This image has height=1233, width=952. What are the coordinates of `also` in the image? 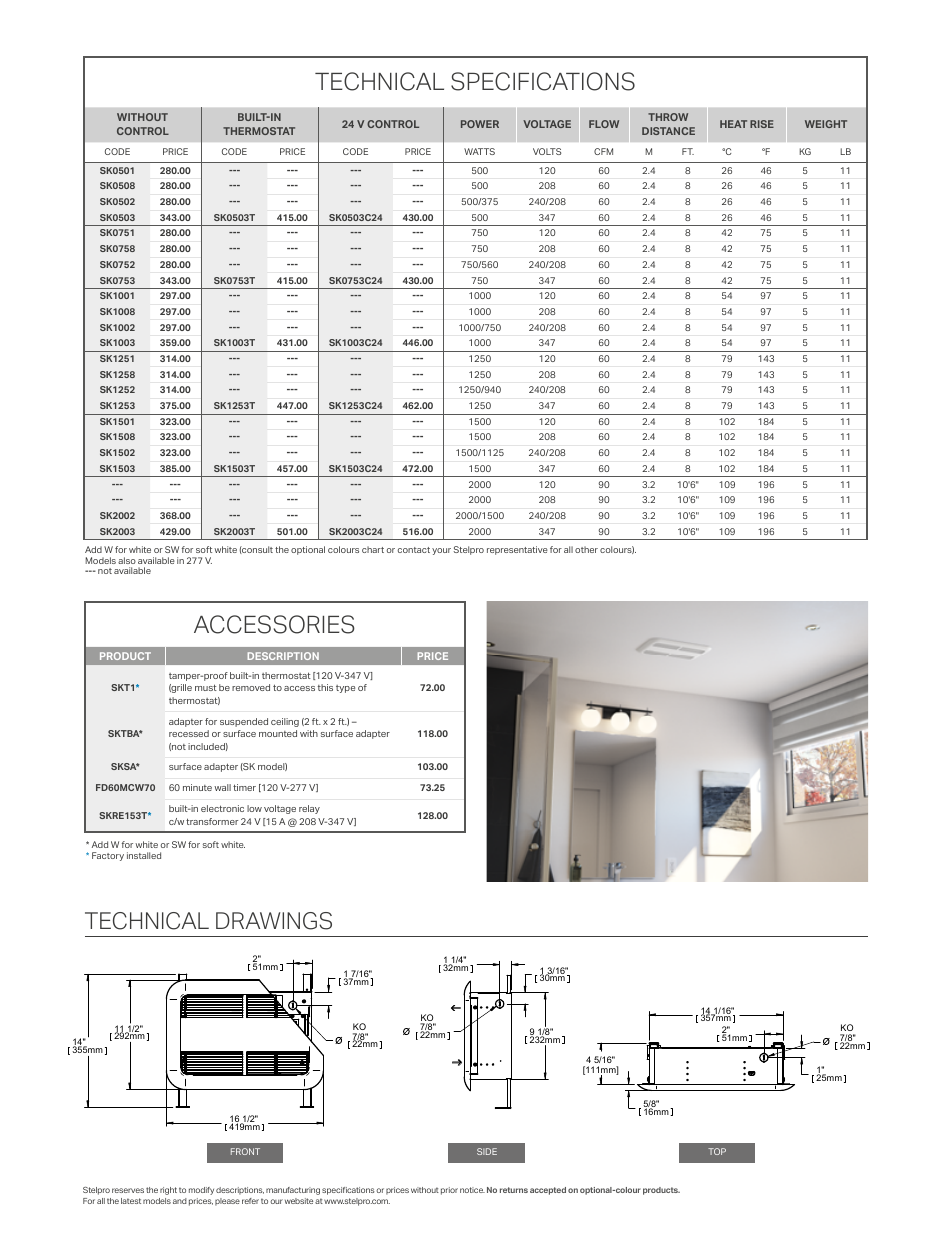 It's located at (127, 560).
